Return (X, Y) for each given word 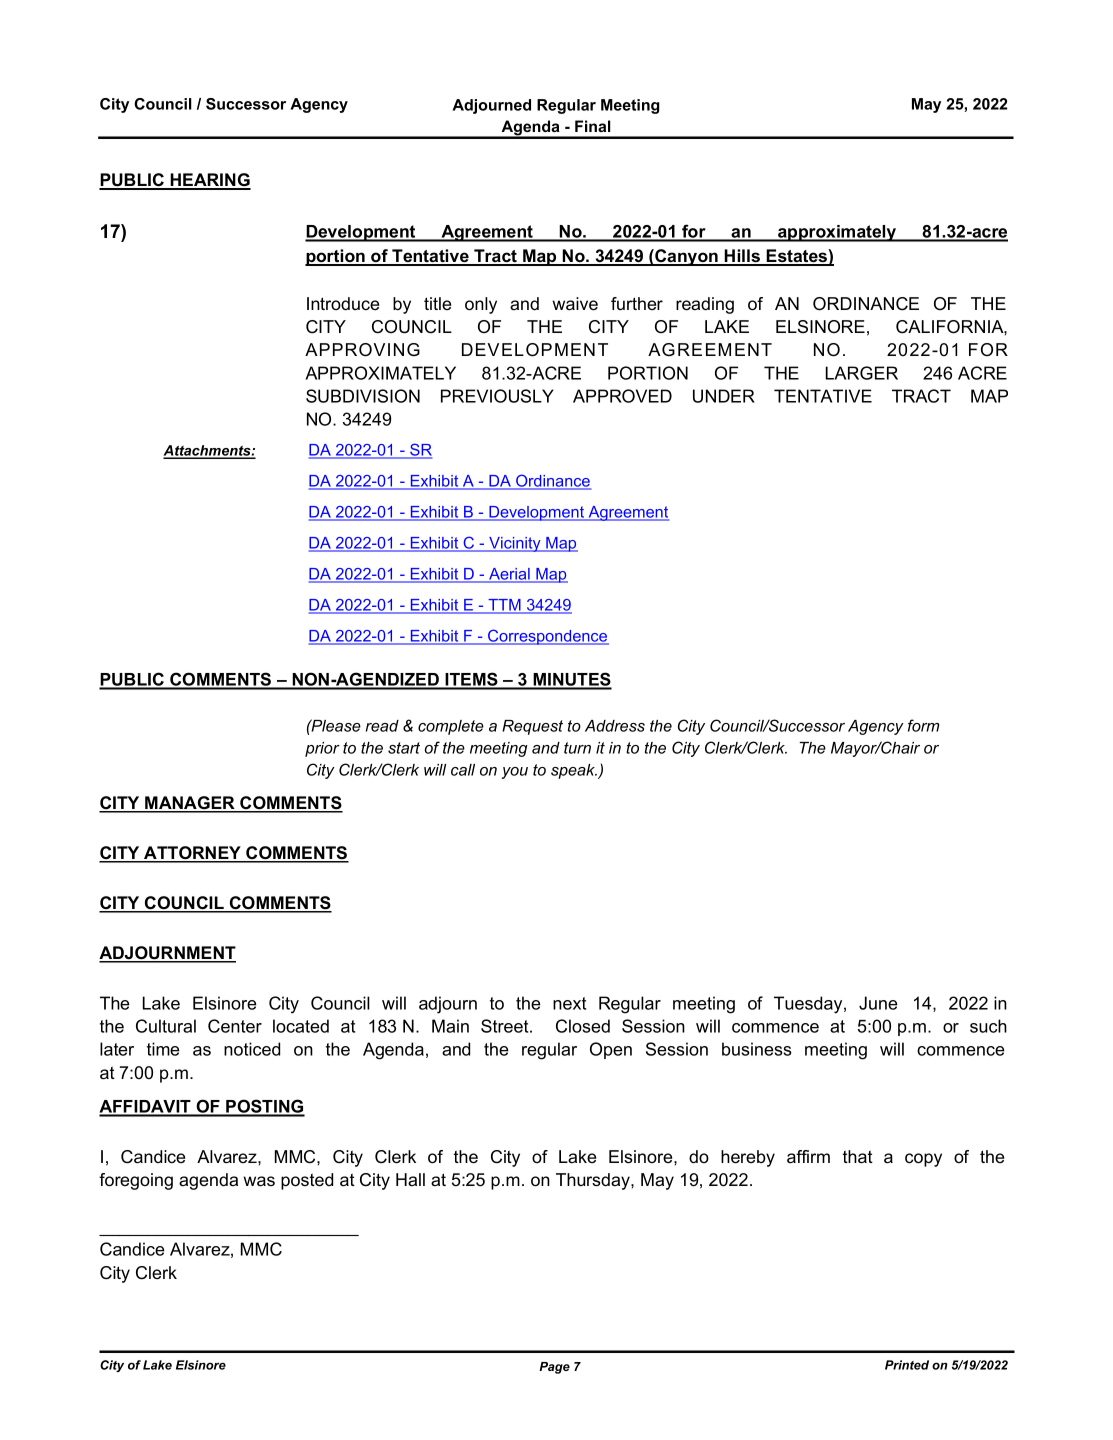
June (878, 1003)
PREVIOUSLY (497, 396)
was (259, 1181)
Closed (583, 1026)
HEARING (210, 181)
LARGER (862, 373)
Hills (743, 257)
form (923, 725)
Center (235, 1026)
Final (593, 126)
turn (577, 748)
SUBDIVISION (363, 396)
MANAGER (190, 804)
